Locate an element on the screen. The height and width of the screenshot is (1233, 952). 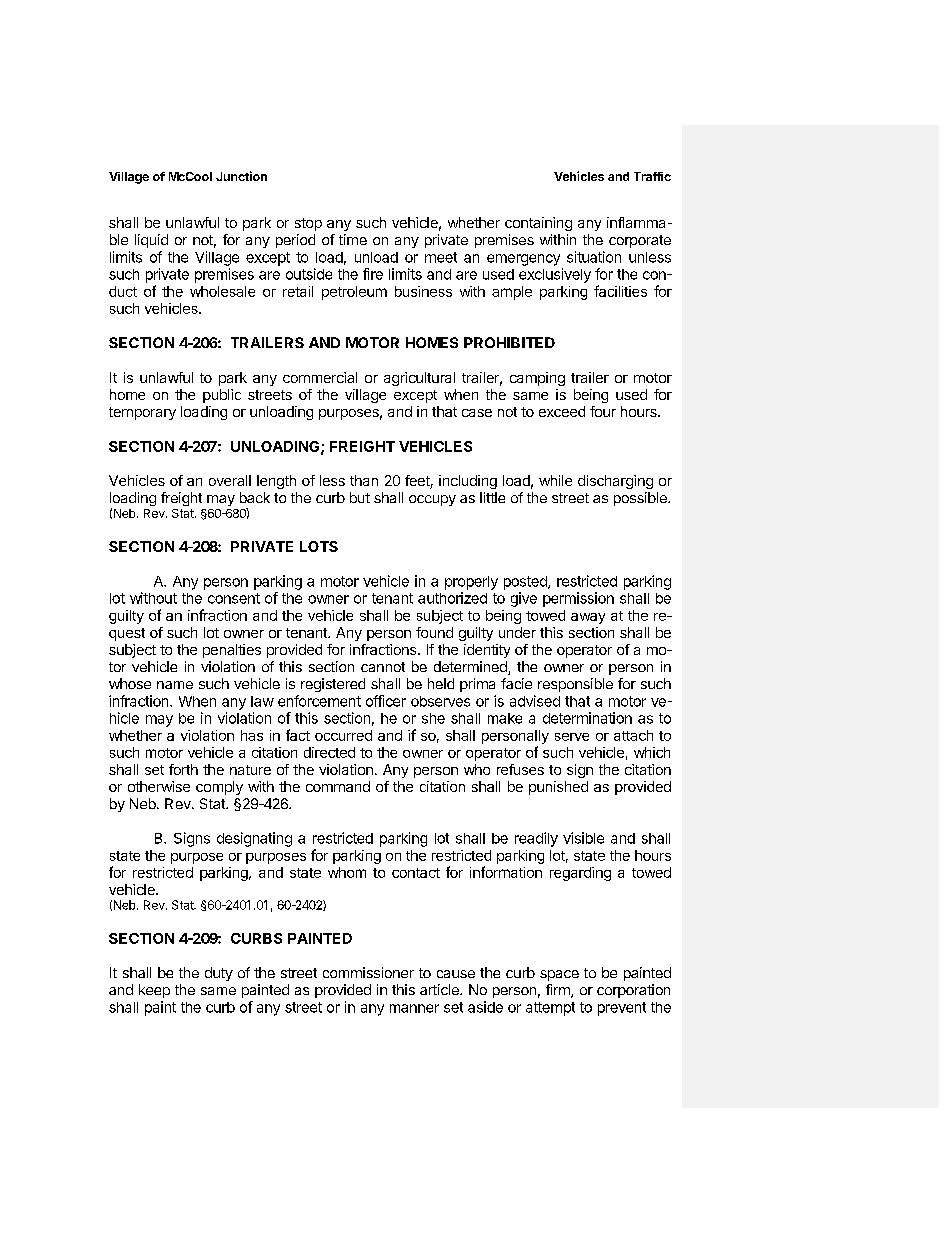
Junction is located at coordinates (241, 176).
